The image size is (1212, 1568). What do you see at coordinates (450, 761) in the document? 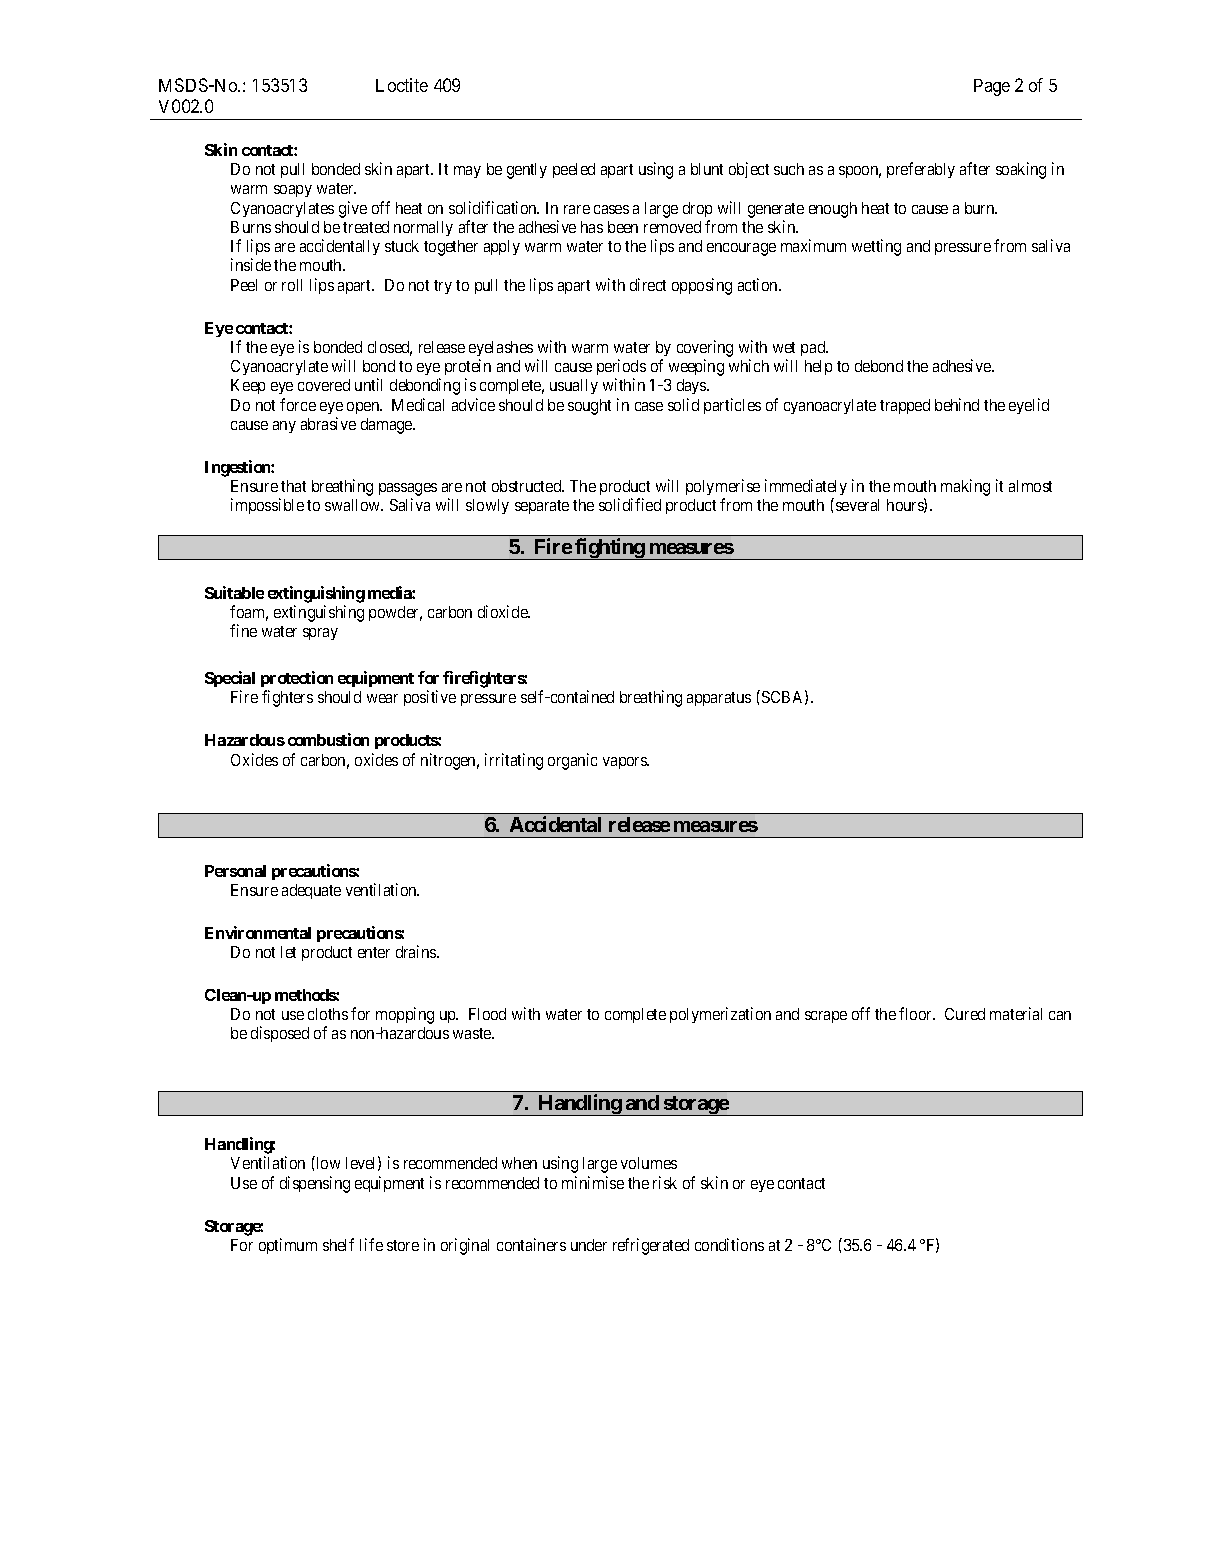
I see `nitrogen` at bounding box center [450, 761].
